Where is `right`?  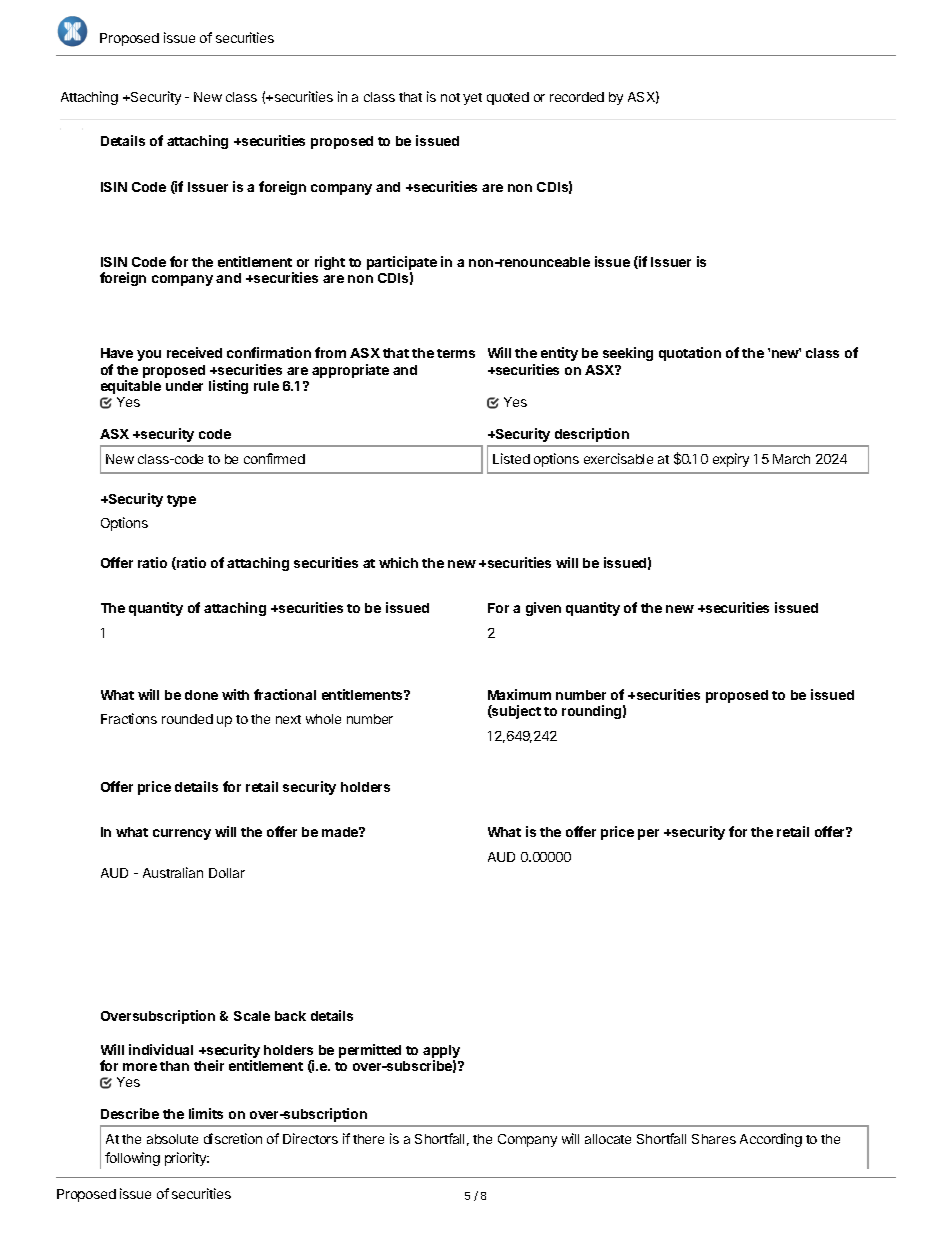
right is located at coordinates (330, 263).
